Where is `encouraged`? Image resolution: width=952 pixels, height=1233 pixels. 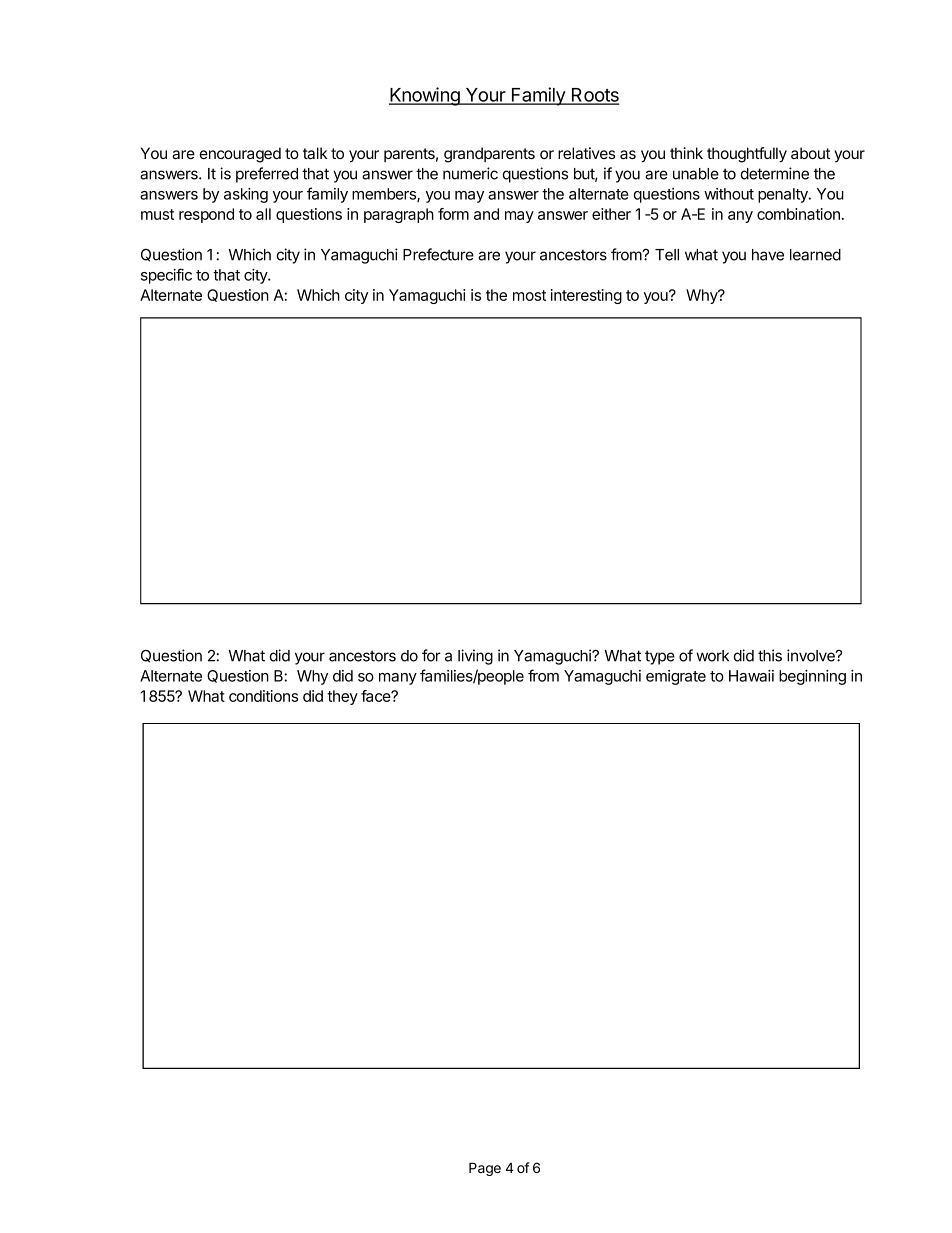
encouraged is located at coordinates (240, 155).
